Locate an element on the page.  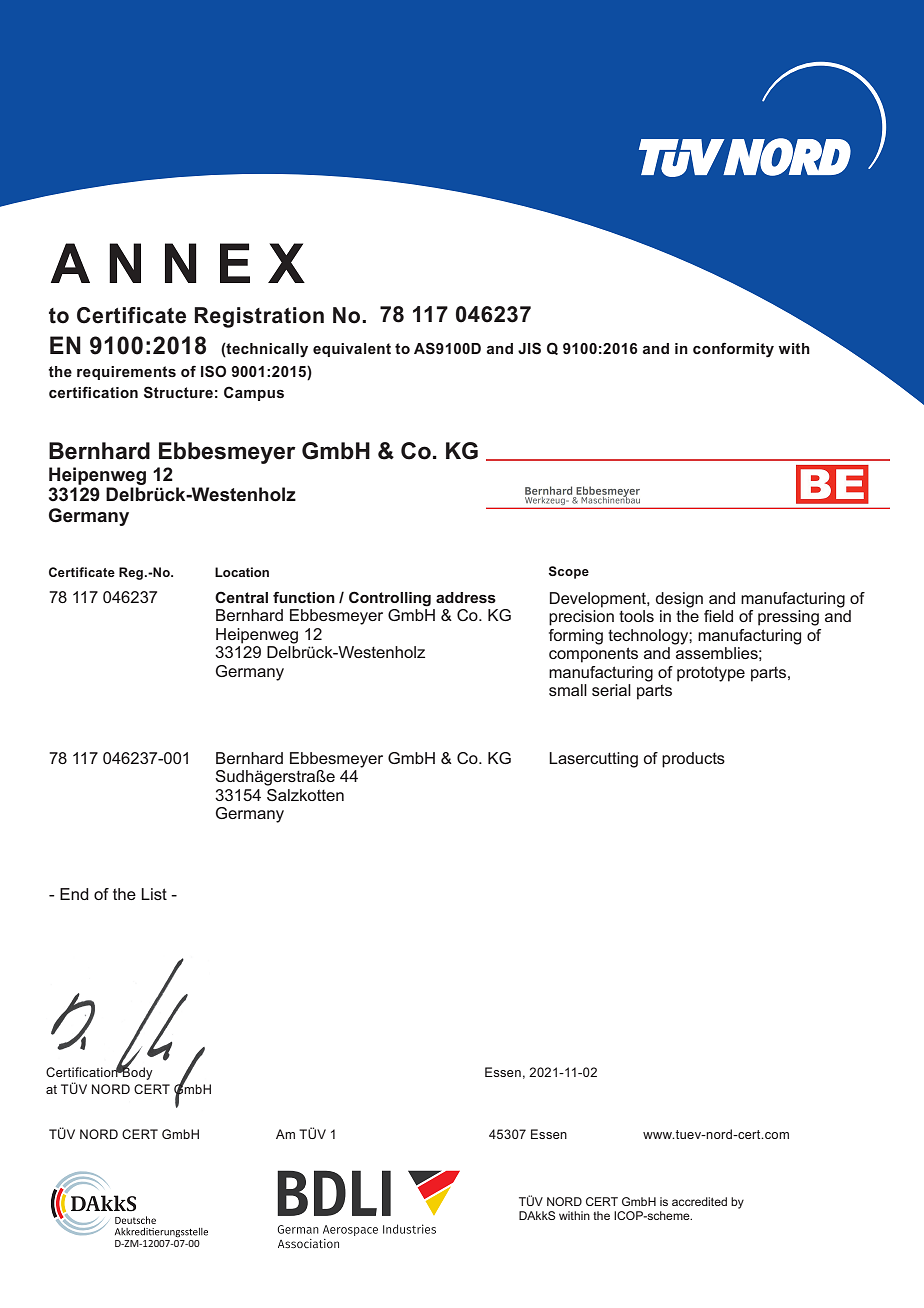
Location is located at coordinates (242, 572).
